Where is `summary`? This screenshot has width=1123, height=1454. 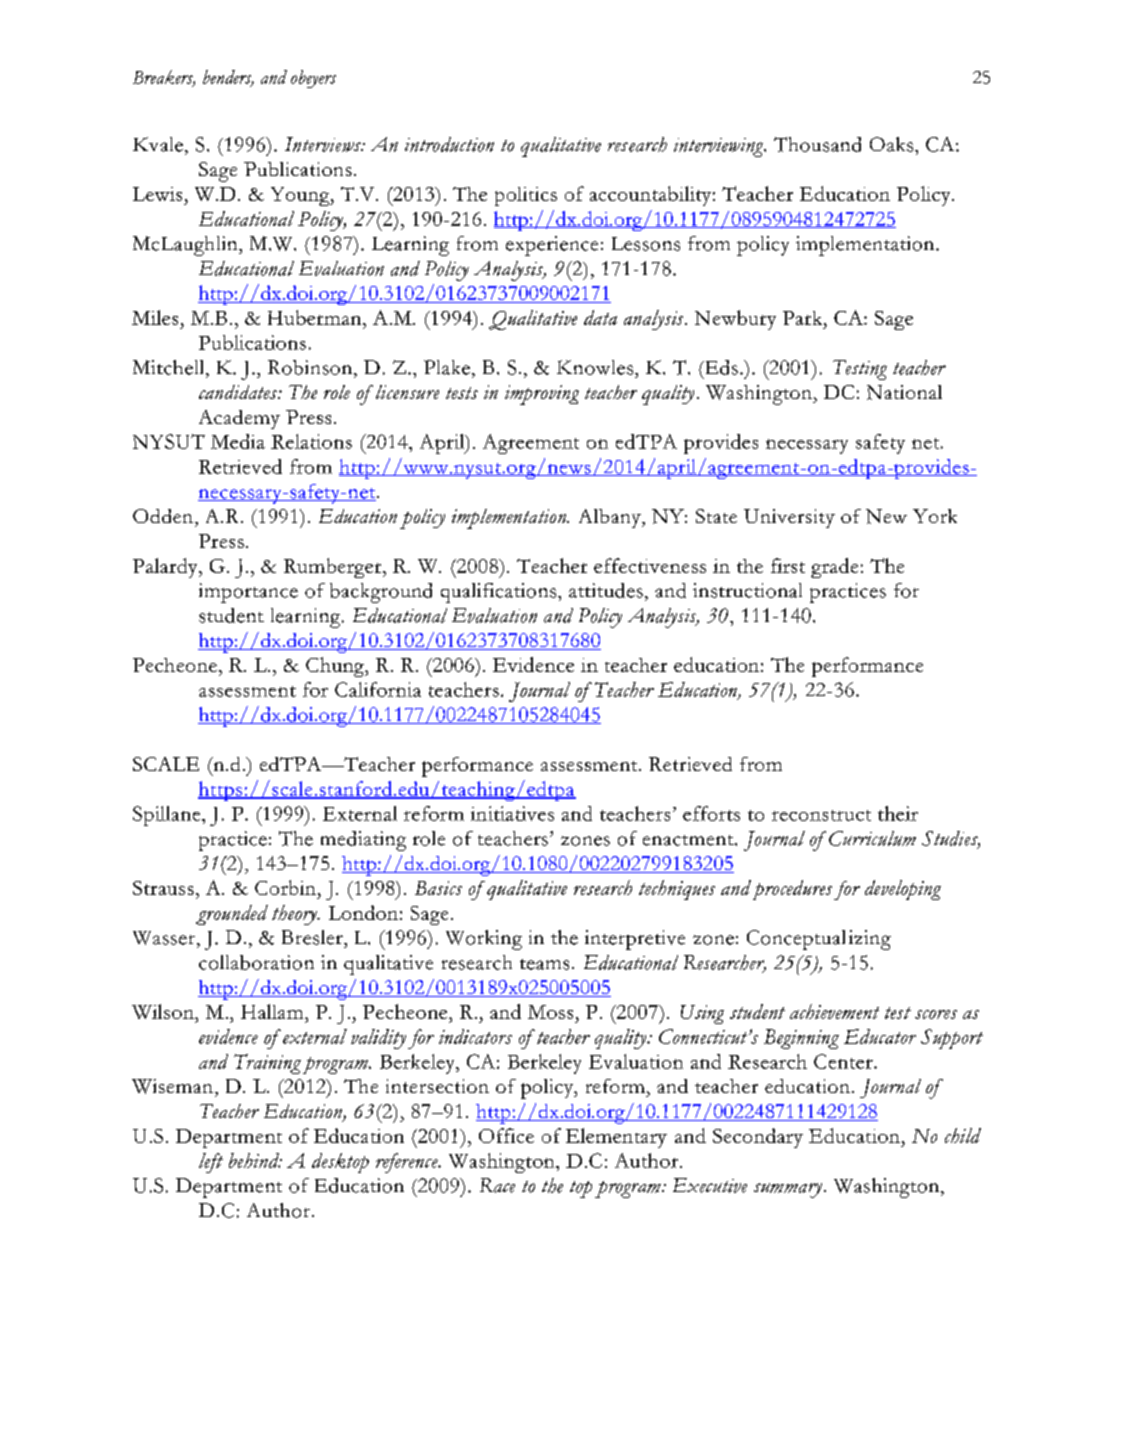
summary is located at coordinates (788, 1190).
